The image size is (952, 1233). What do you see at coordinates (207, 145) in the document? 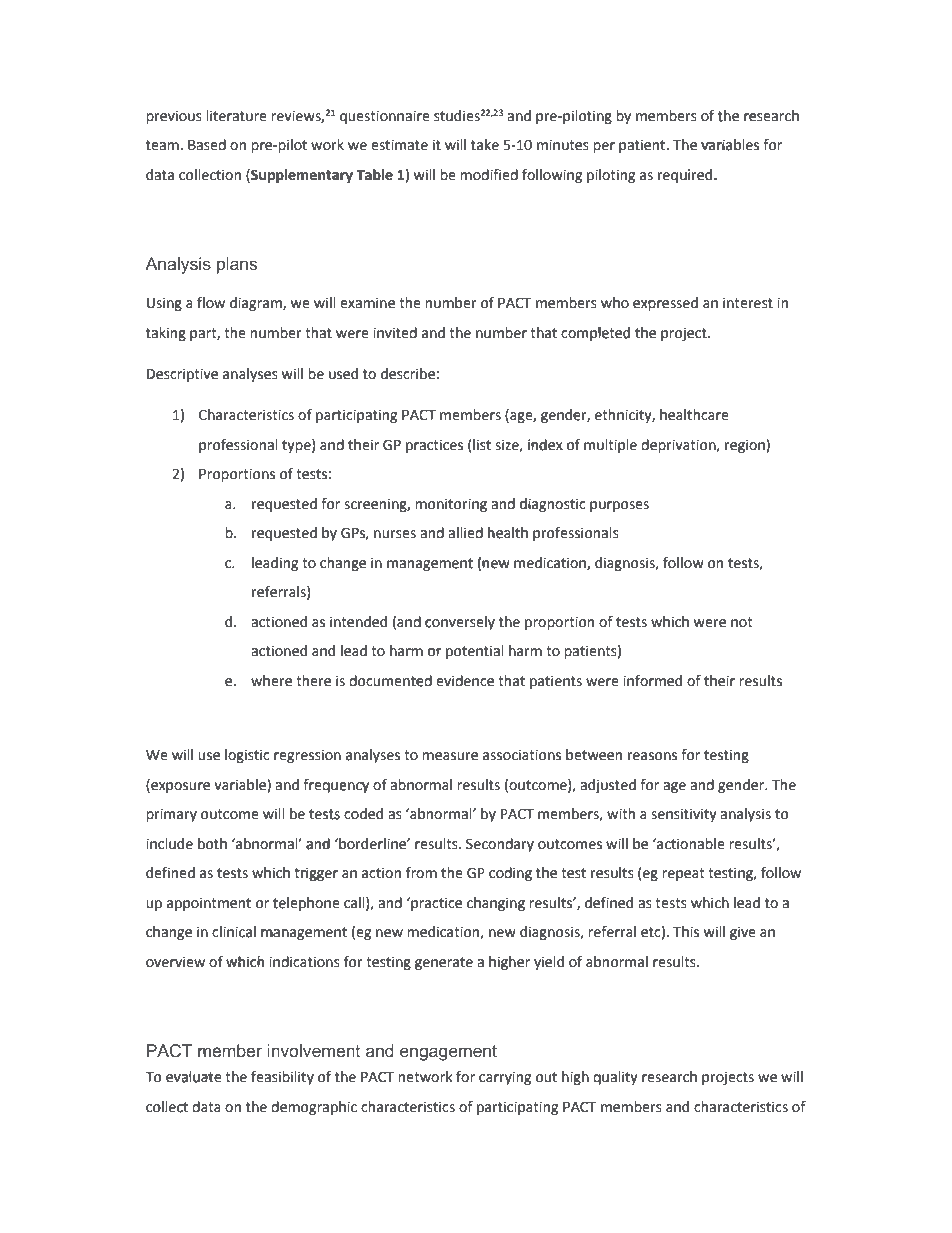
I see `Based` at bounding box center [207, 145].
